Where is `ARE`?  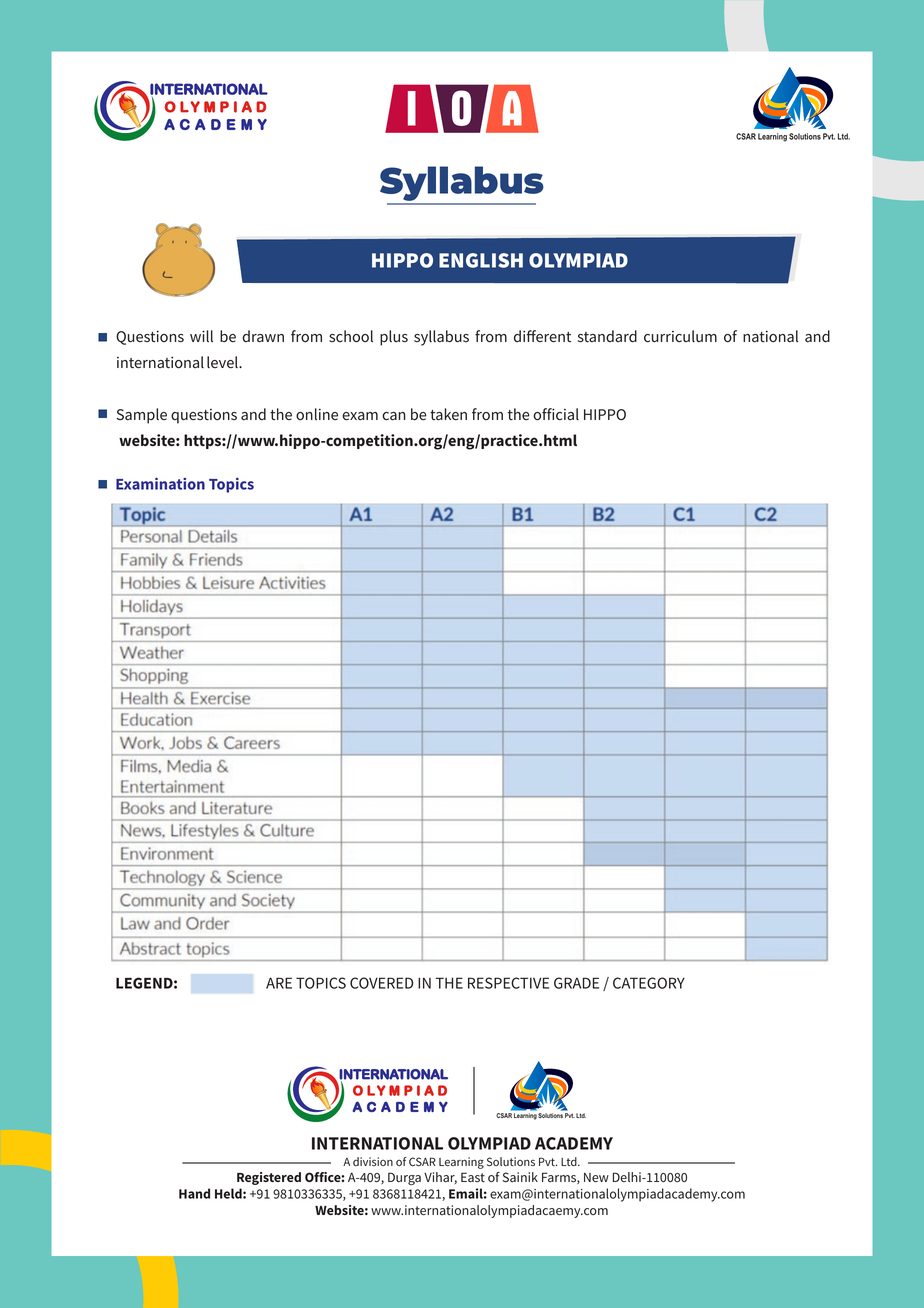 ARE is located at coordinates (279, 983).
